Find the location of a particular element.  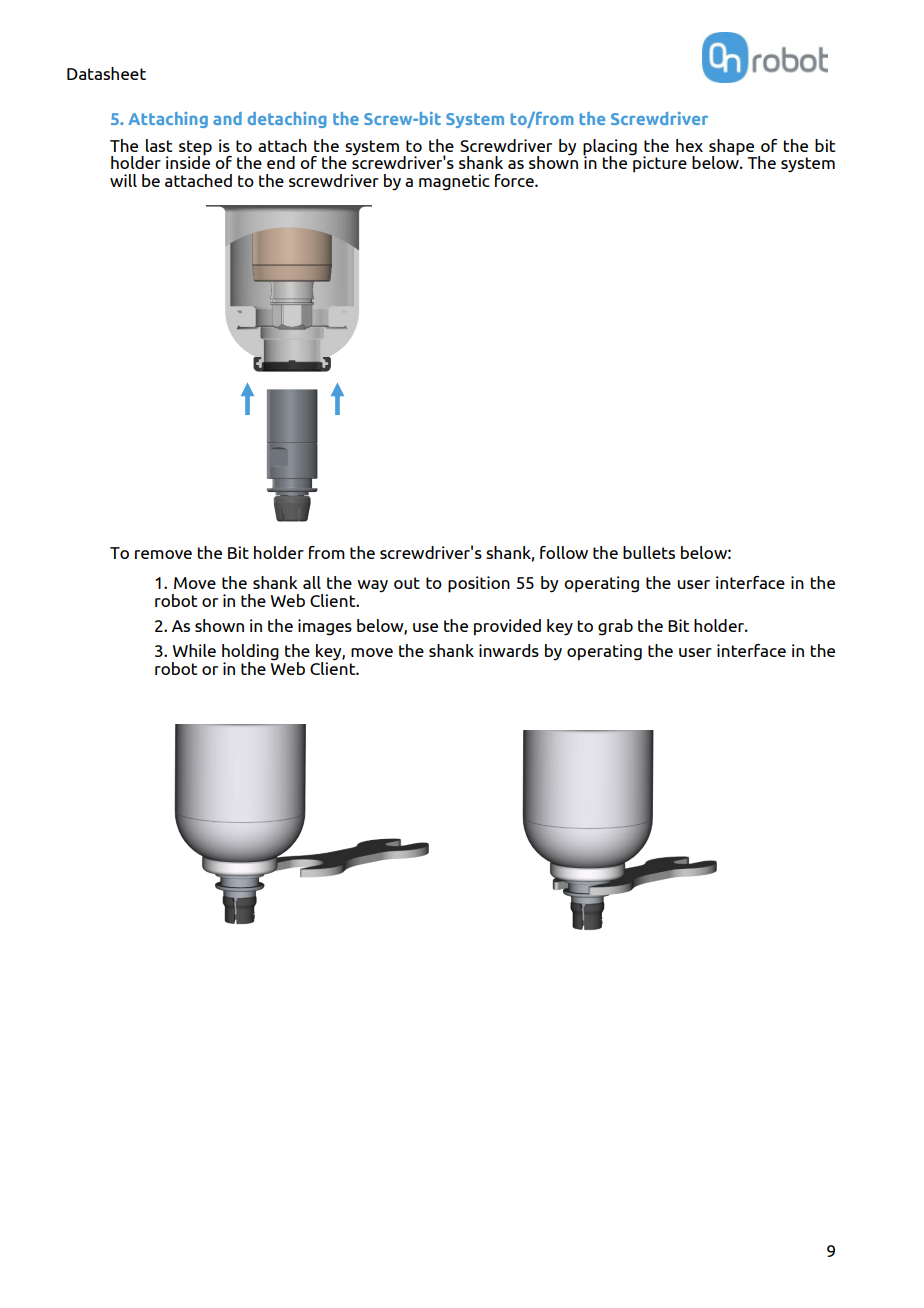

bullets is located at coordinates (649, 552).
